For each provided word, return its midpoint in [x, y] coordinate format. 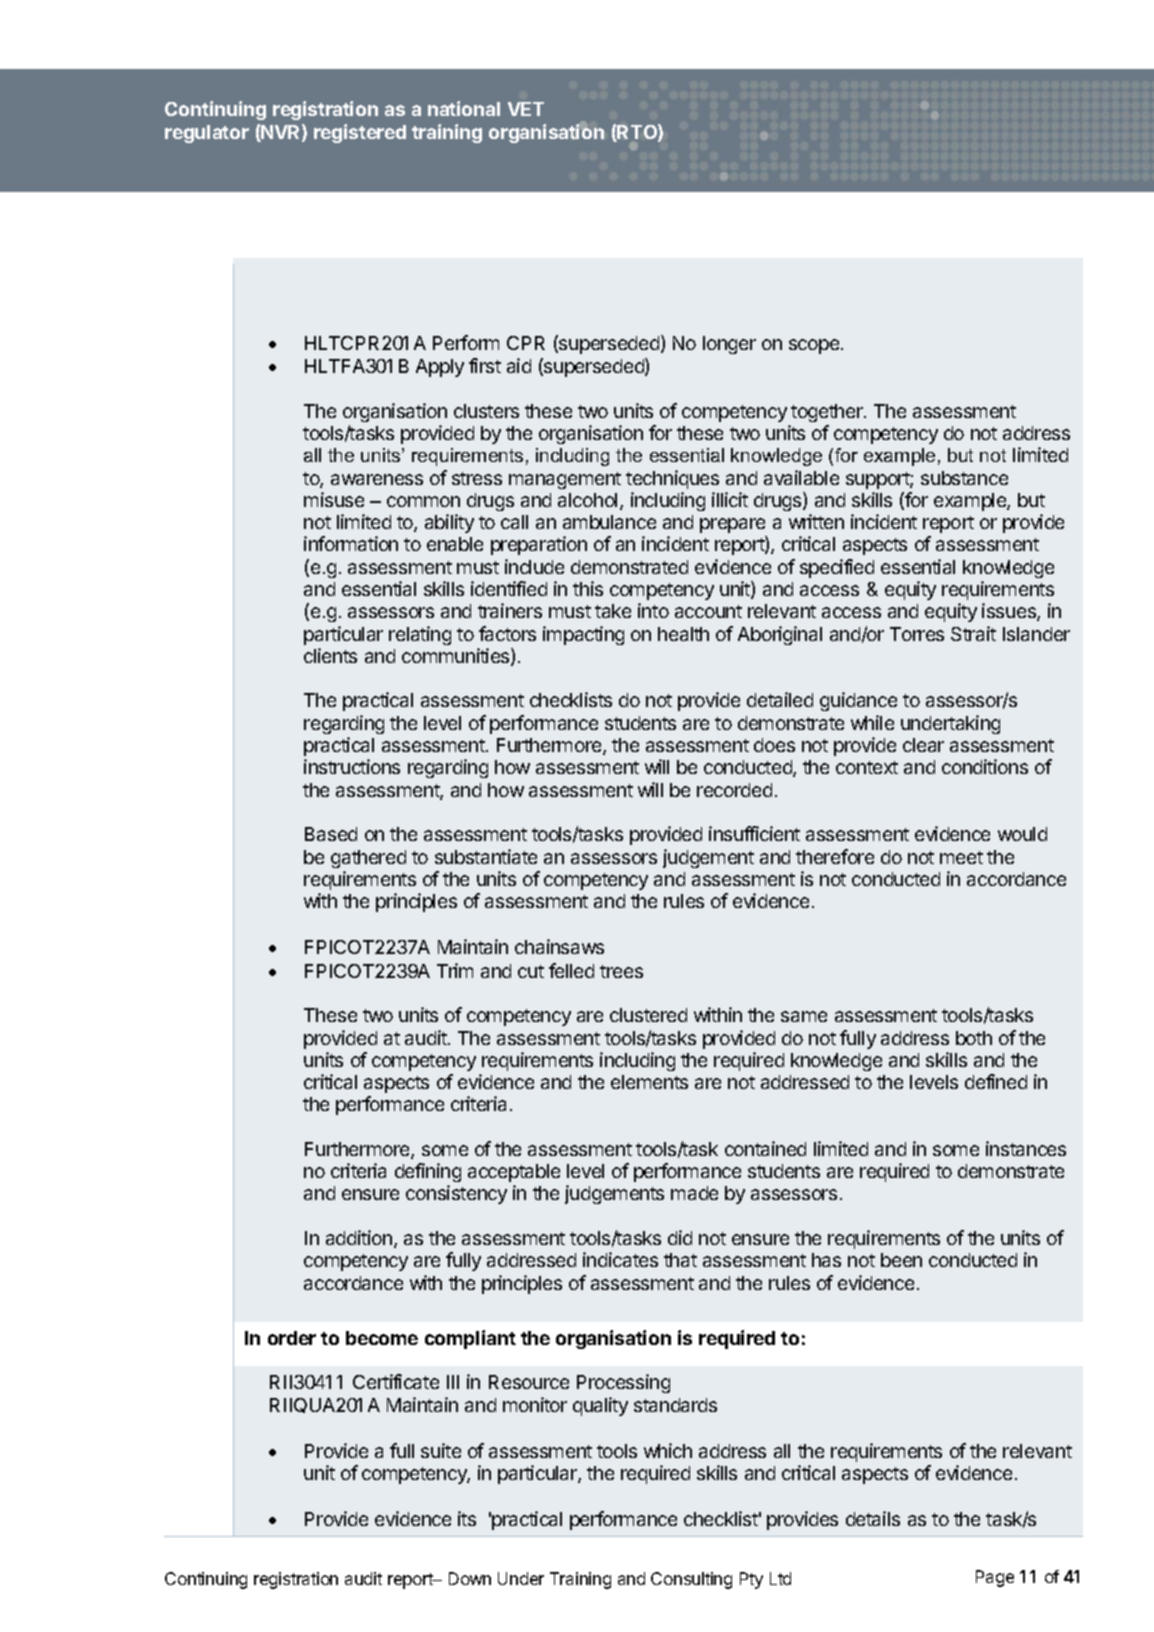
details [873, 1518]
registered [360, 133]
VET [526, 109]
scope [814, 346]
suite [441, 1450]
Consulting [691, 1580]
